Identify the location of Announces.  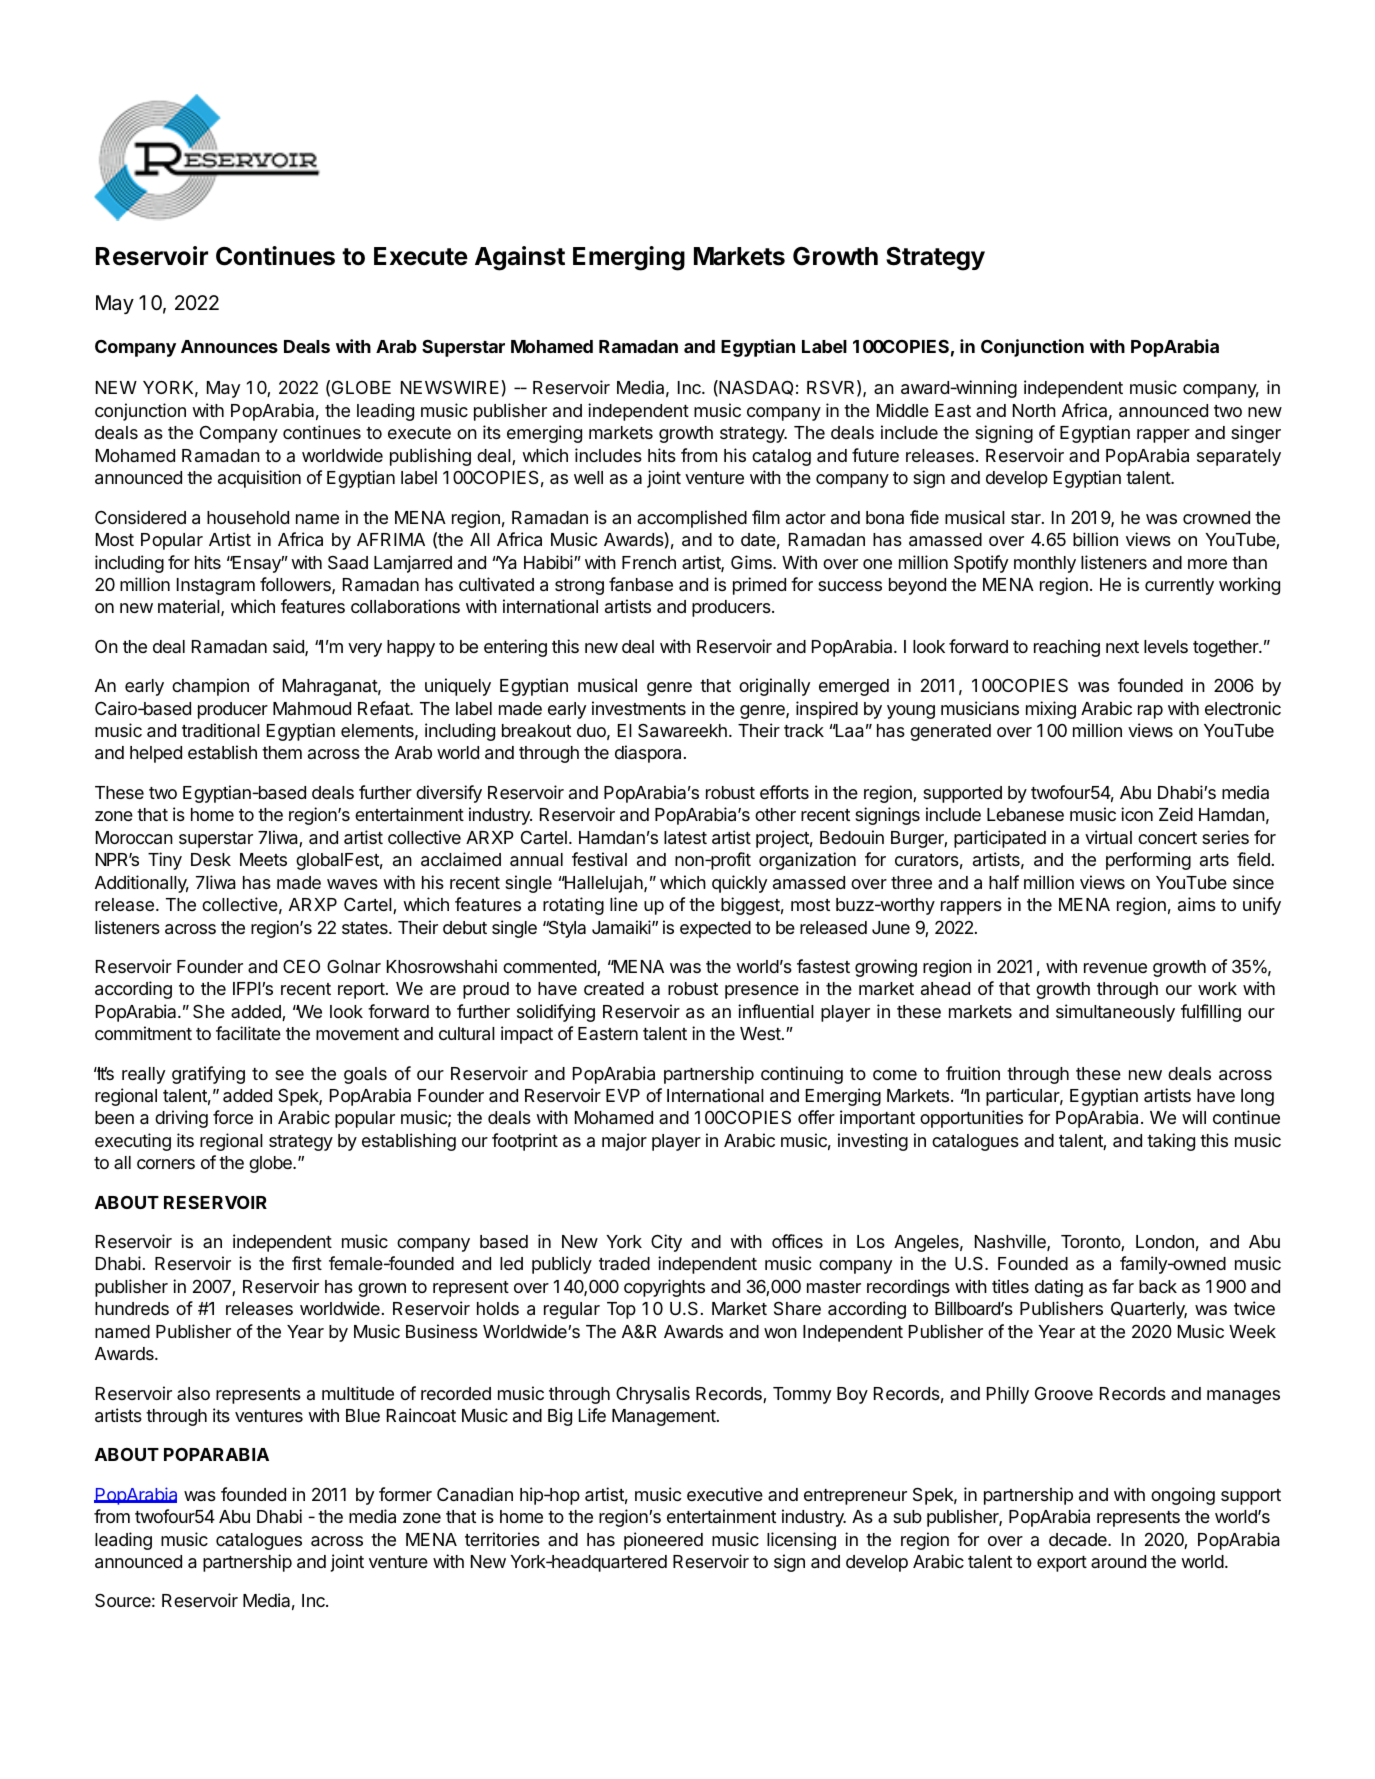
(229, 346).
